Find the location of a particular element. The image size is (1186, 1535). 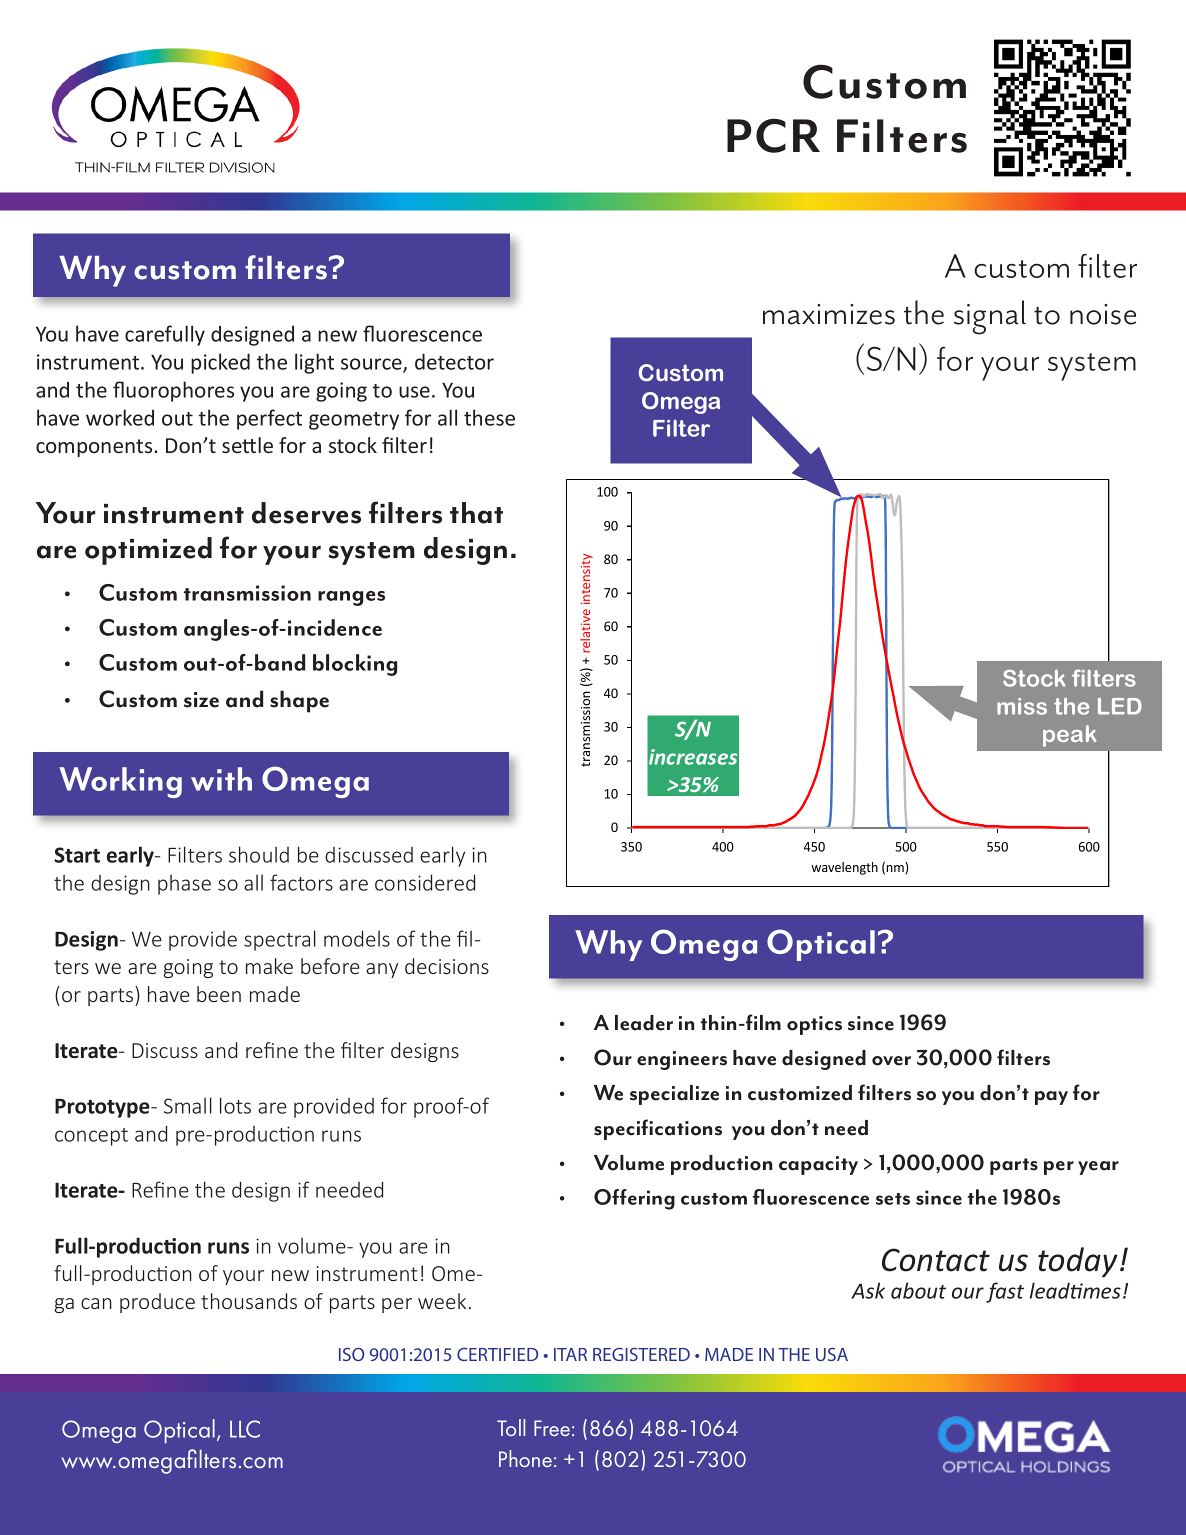

these is located at coordinates (489, 417).
